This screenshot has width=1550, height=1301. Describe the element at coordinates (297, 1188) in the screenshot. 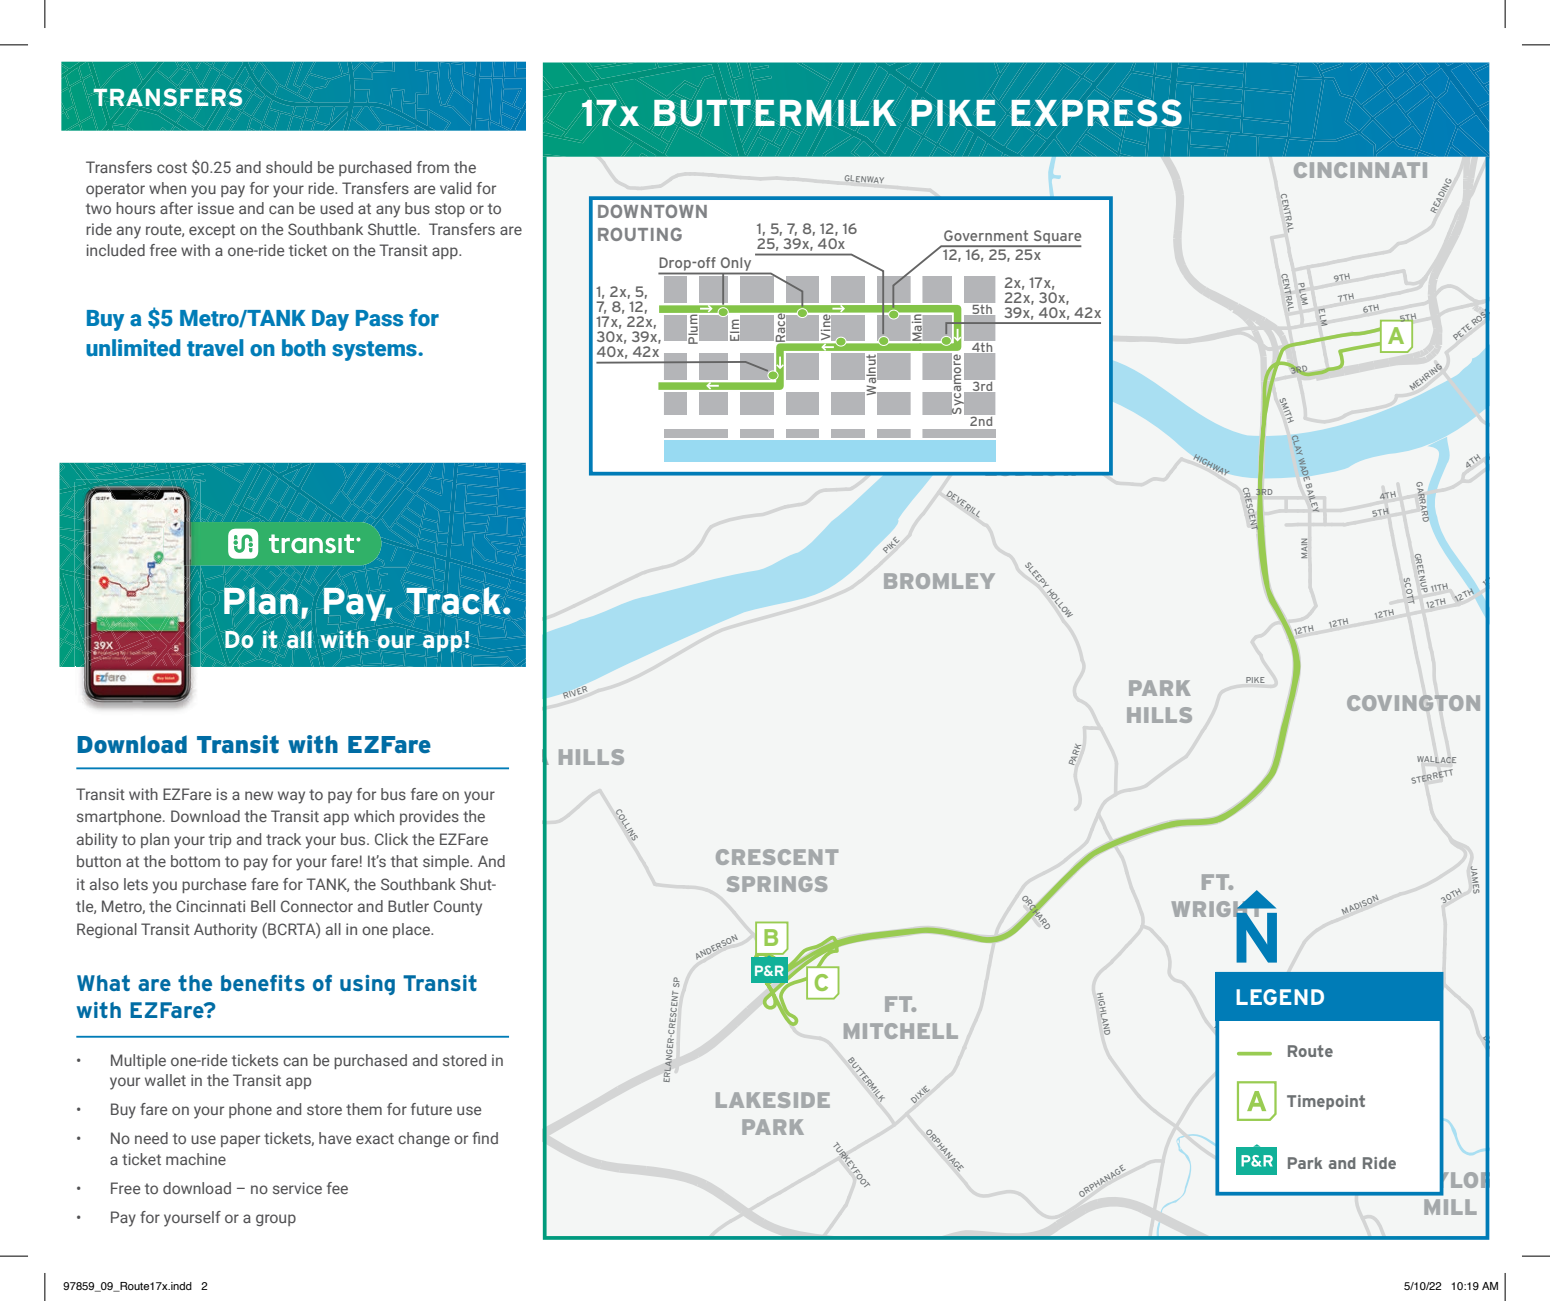

I see `service` at that location.
